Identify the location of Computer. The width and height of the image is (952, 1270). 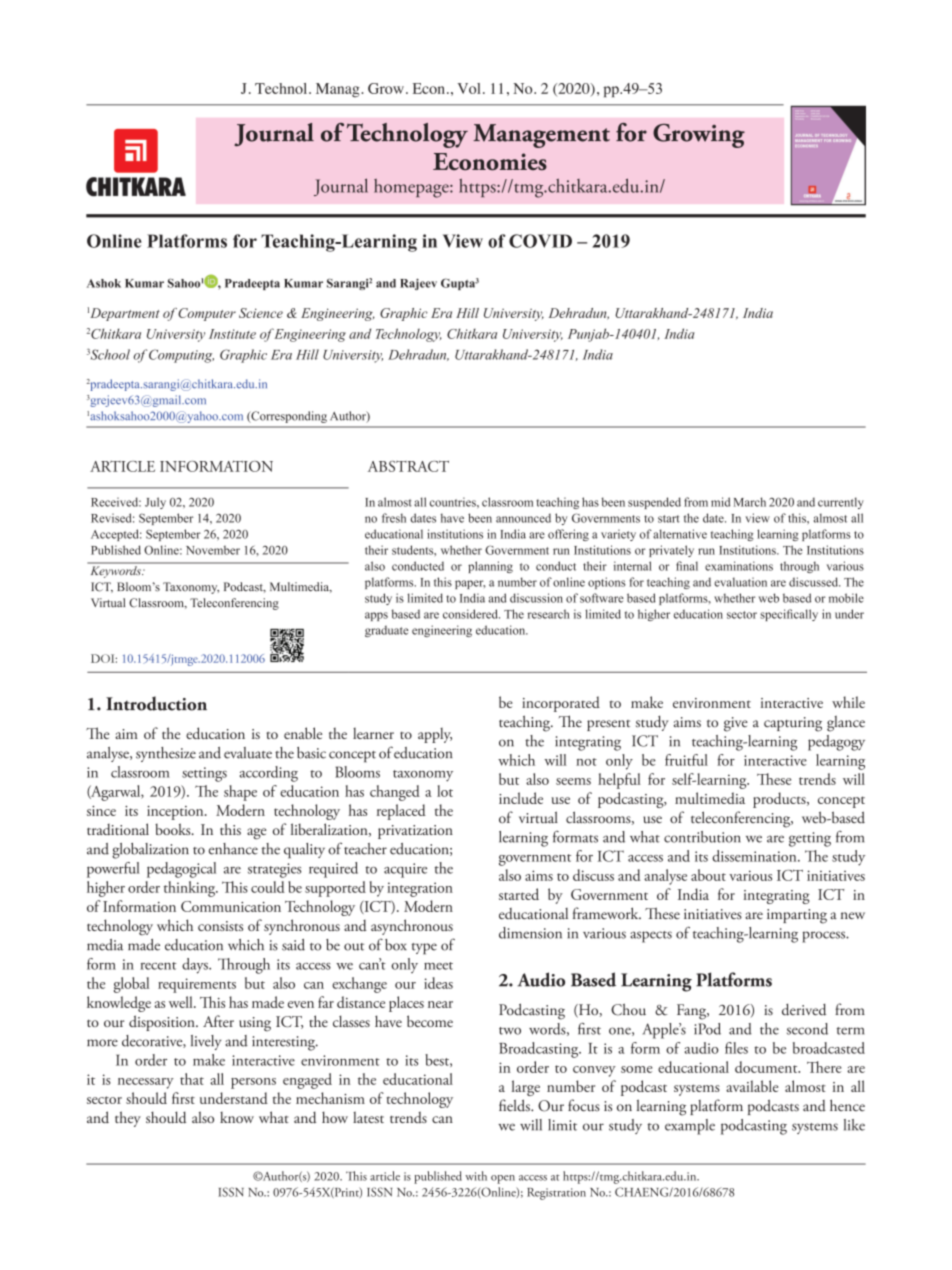
(207, 314).
